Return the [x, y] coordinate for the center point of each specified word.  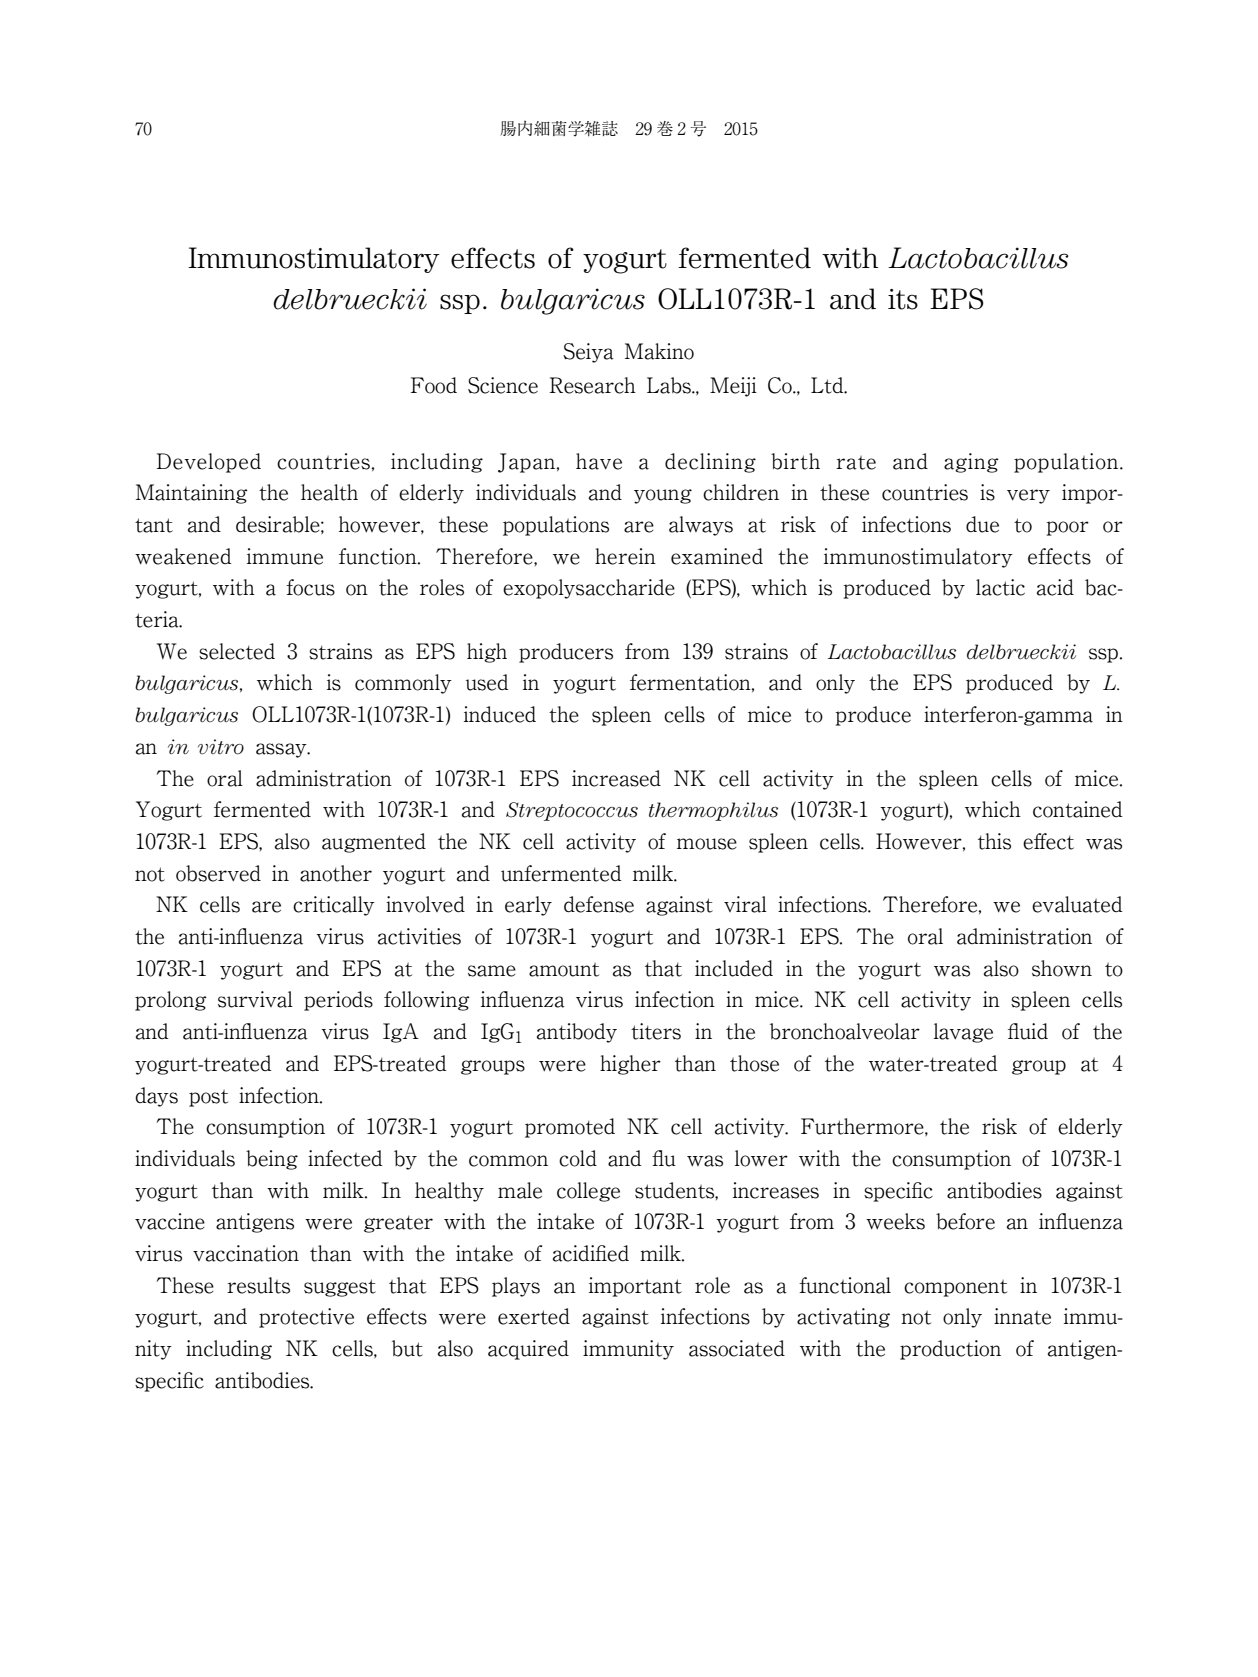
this [994, 841]
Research [592, 385]
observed [218, 873]
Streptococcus [572, 811]
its [903, 299]
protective [306, 1318]
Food [434, 385]
